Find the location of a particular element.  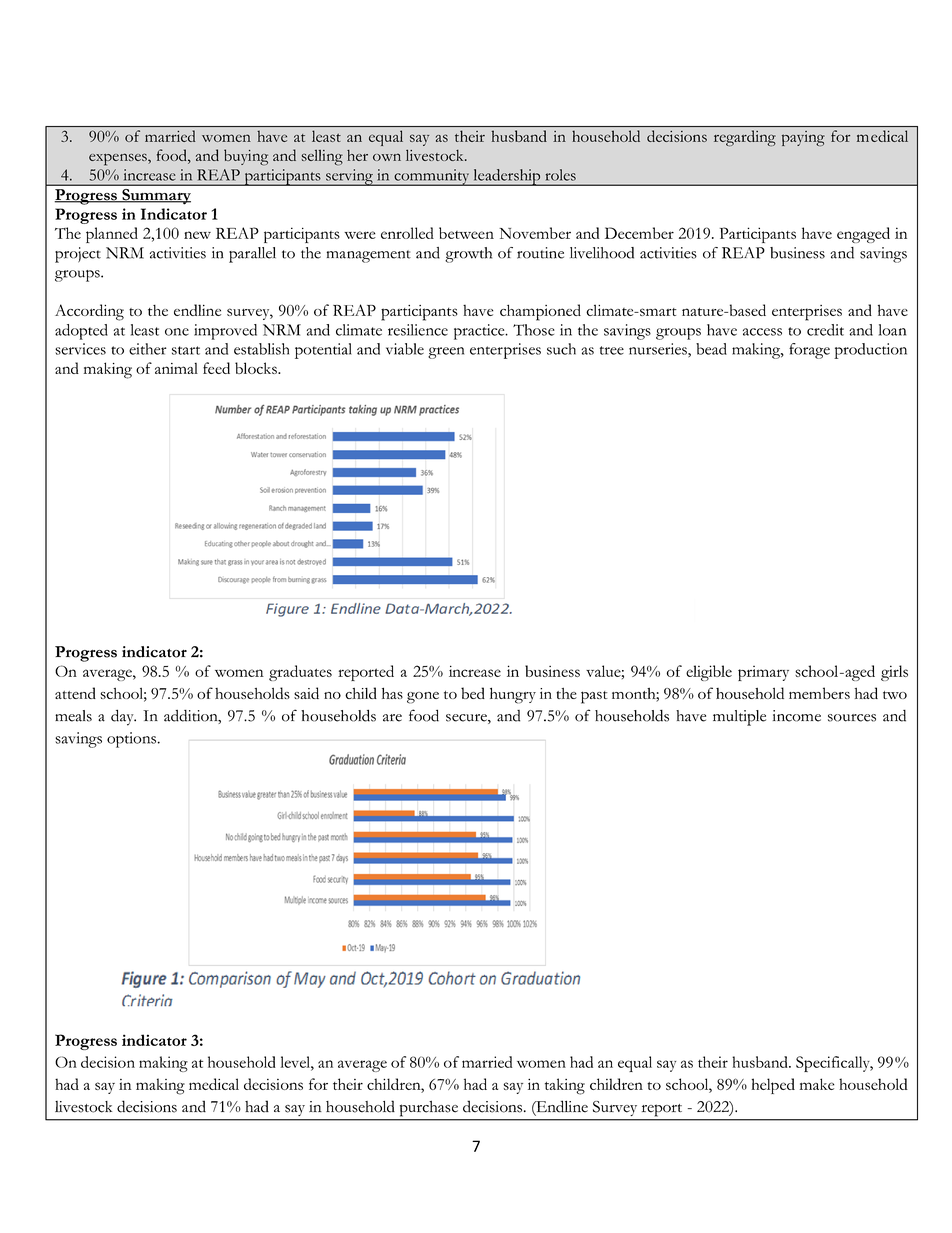

paying is located at coordinates (803, 138).
